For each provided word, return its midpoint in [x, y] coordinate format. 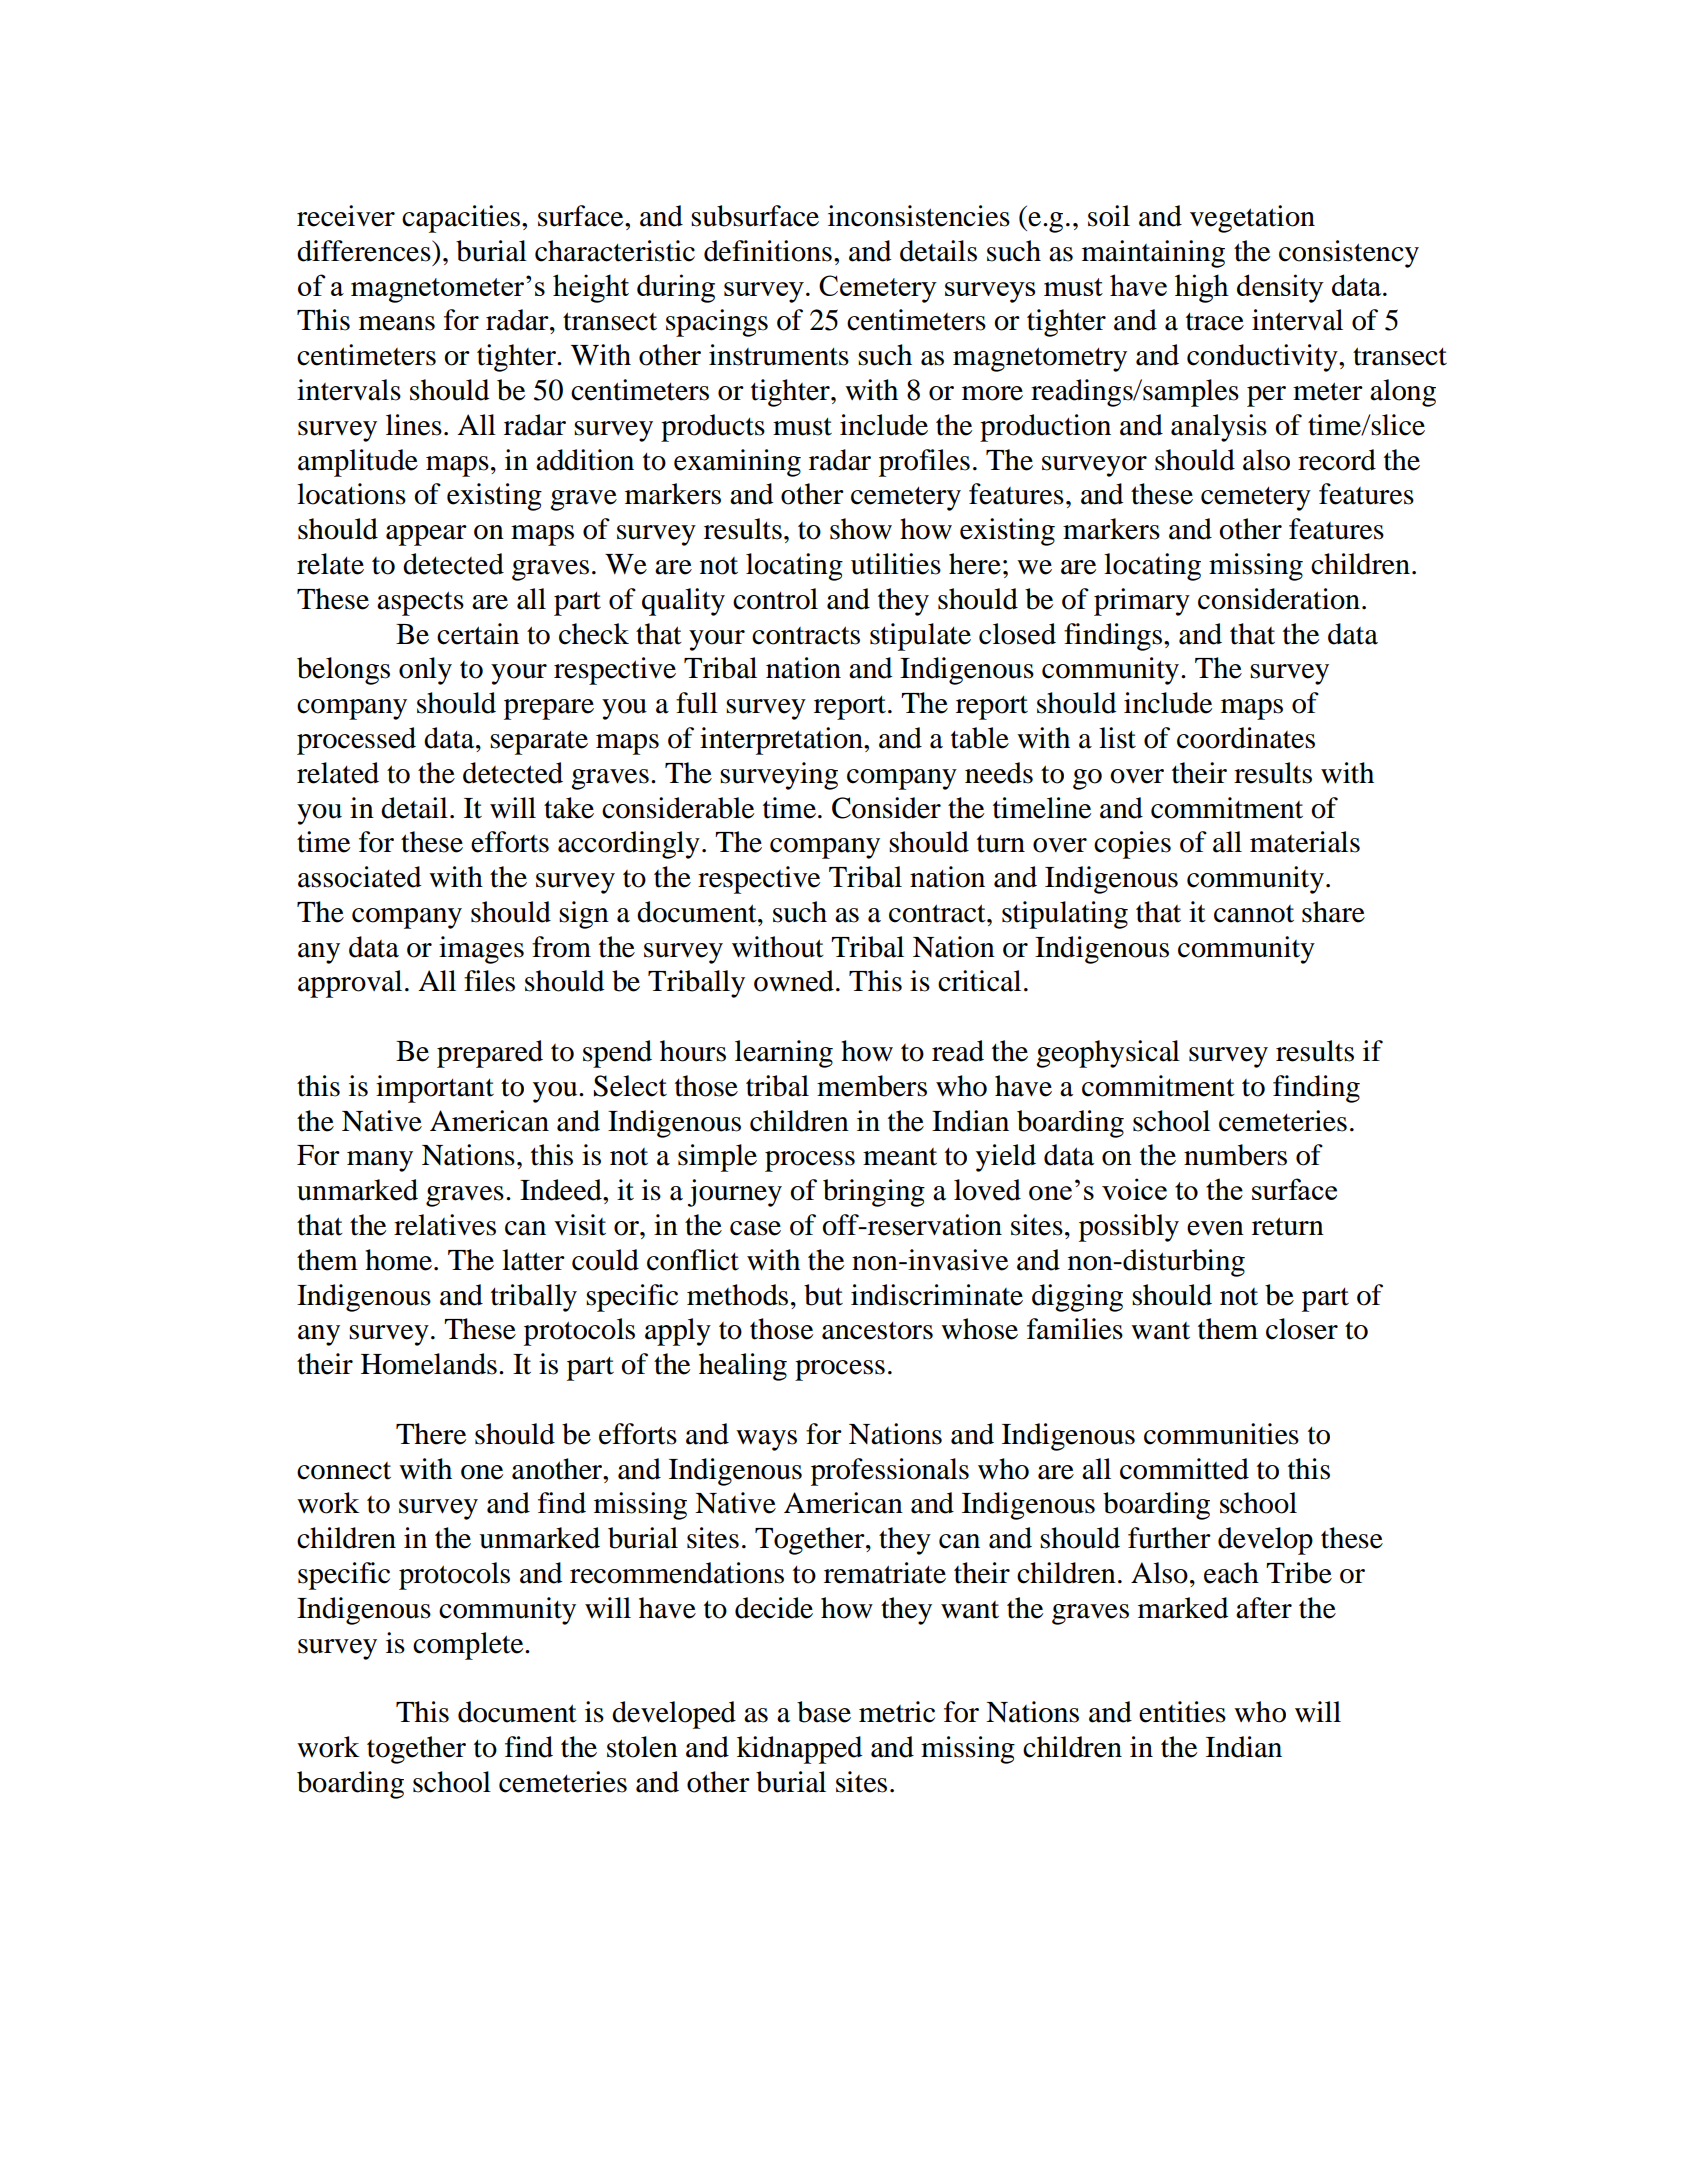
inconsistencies [919, 216]
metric [897, 1712]
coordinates [1246, 738]
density [1280, 288]
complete [469, 1646]
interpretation [782, 741]
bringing [874, 1193]
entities [1182, 1712]
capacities [461, 219]
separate [539, 743]
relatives [445, 1225]
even [1215, 1228]
